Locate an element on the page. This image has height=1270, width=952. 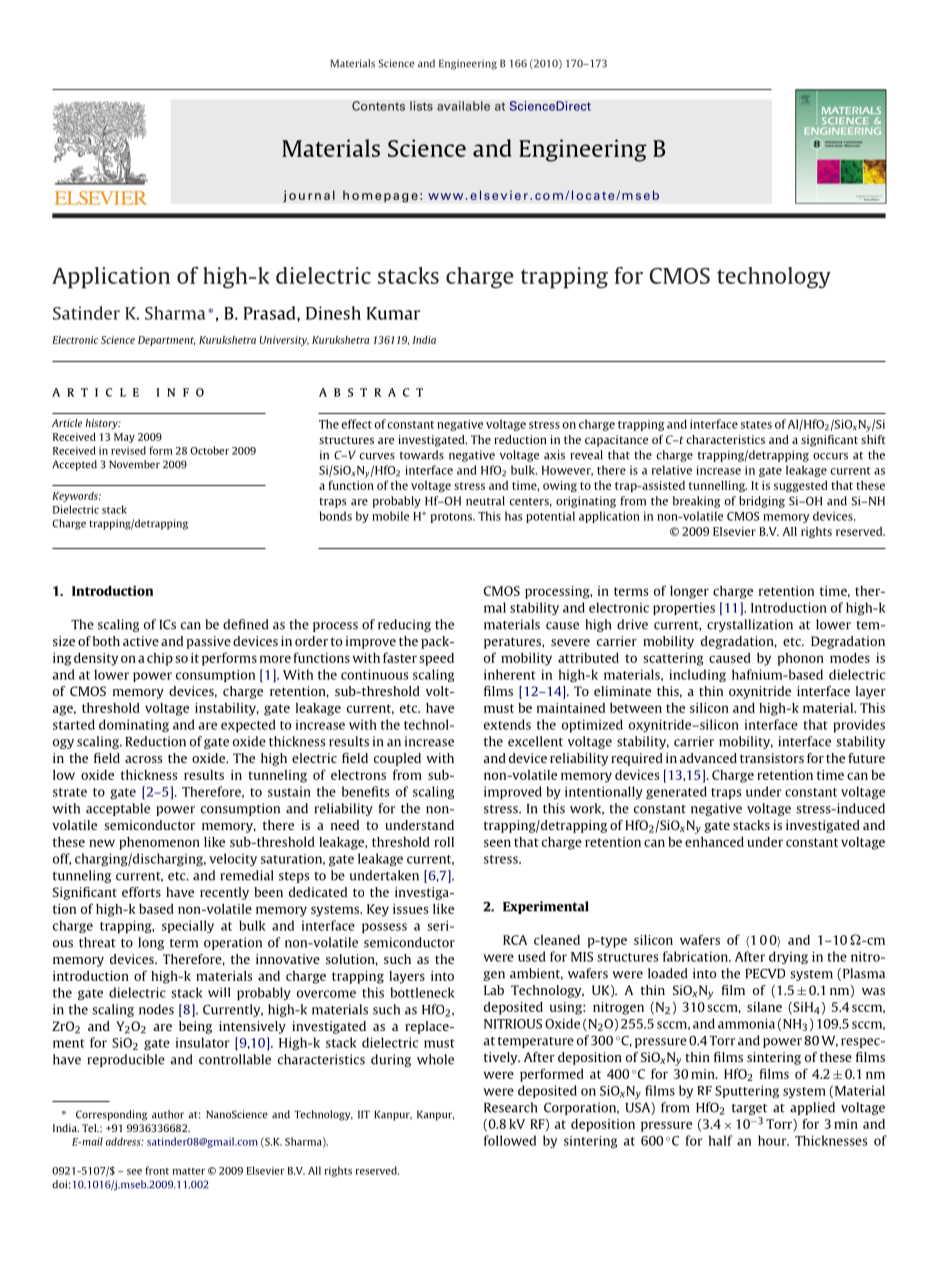
active is located at coordinates (141, 641).
